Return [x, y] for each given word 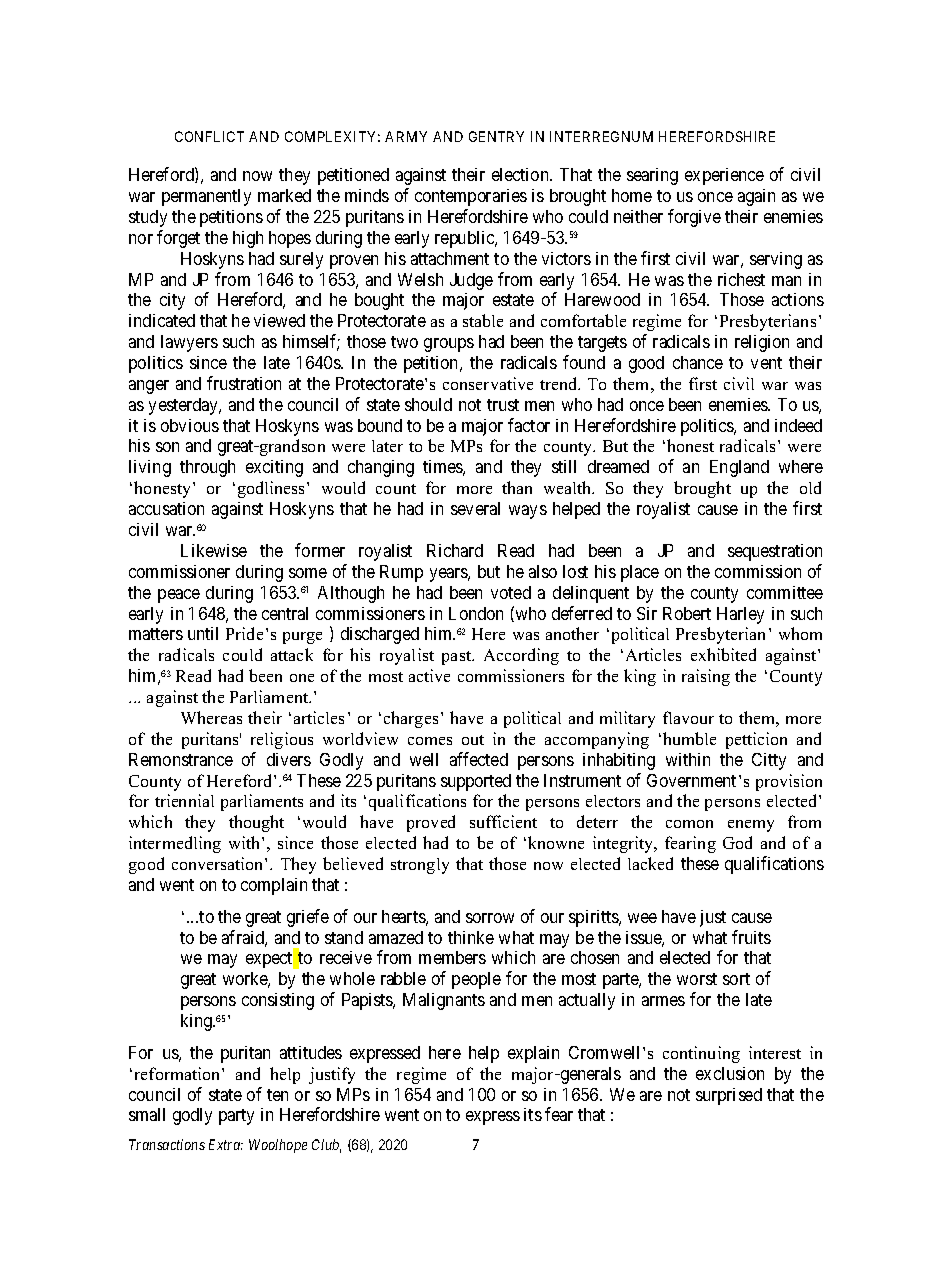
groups [449, 345]
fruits [751, 937]
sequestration [775, 552]
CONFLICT [209, 136]
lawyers [189, 343]
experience [724, 176]
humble [689, 738]
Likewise [214, 550]
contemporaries [471, 197]
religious [282, 740]
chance [698, 362]
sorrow [490, 918]
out [473, 740]
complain [274, 886]
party [236, 1117]
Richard [455, 550]
